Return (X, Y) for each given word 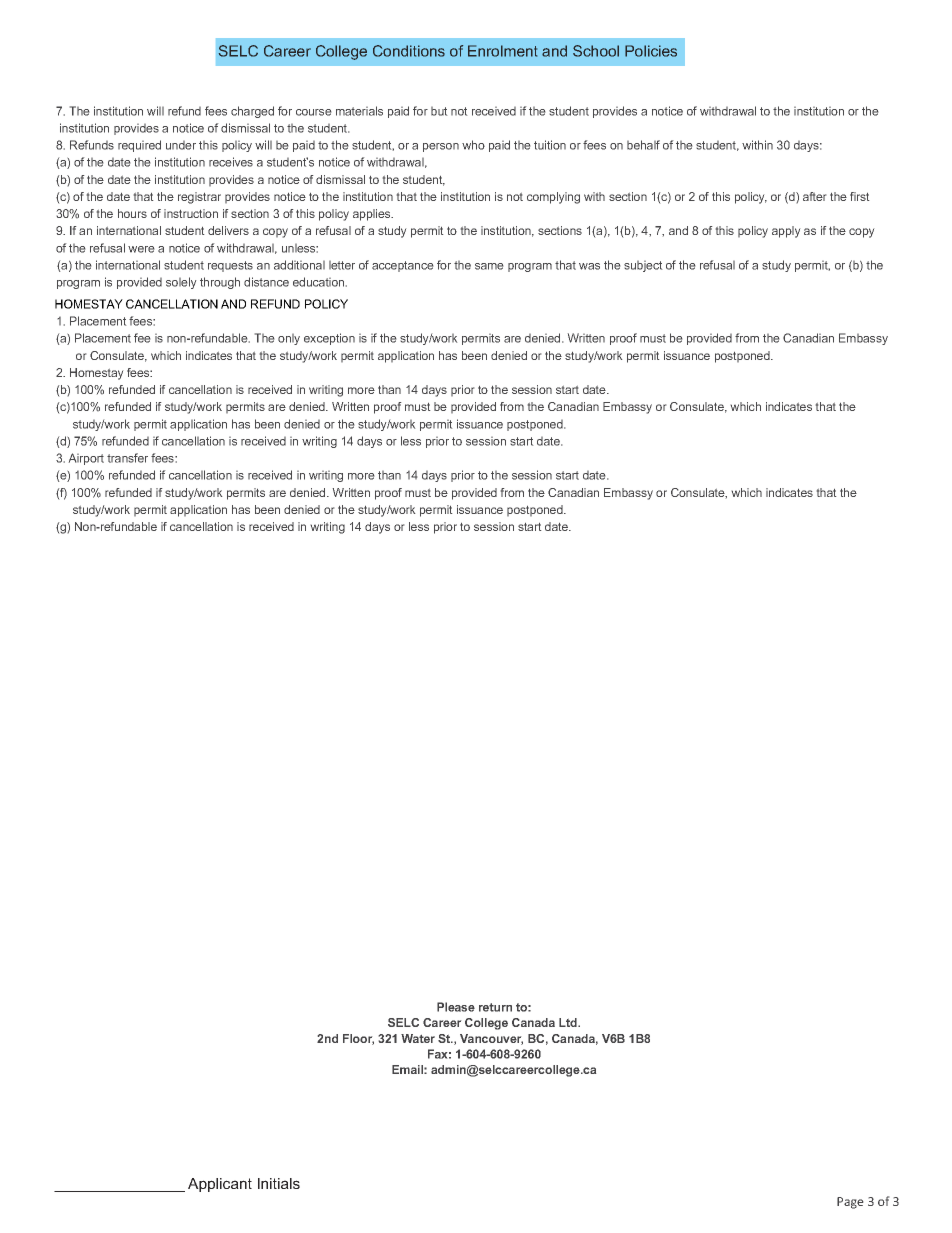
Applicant (220, 1185)
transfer (127, 458)
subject (643, 266)
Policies (651, 51)
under (181, 145)
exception (329, 339)
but (439, 111)
